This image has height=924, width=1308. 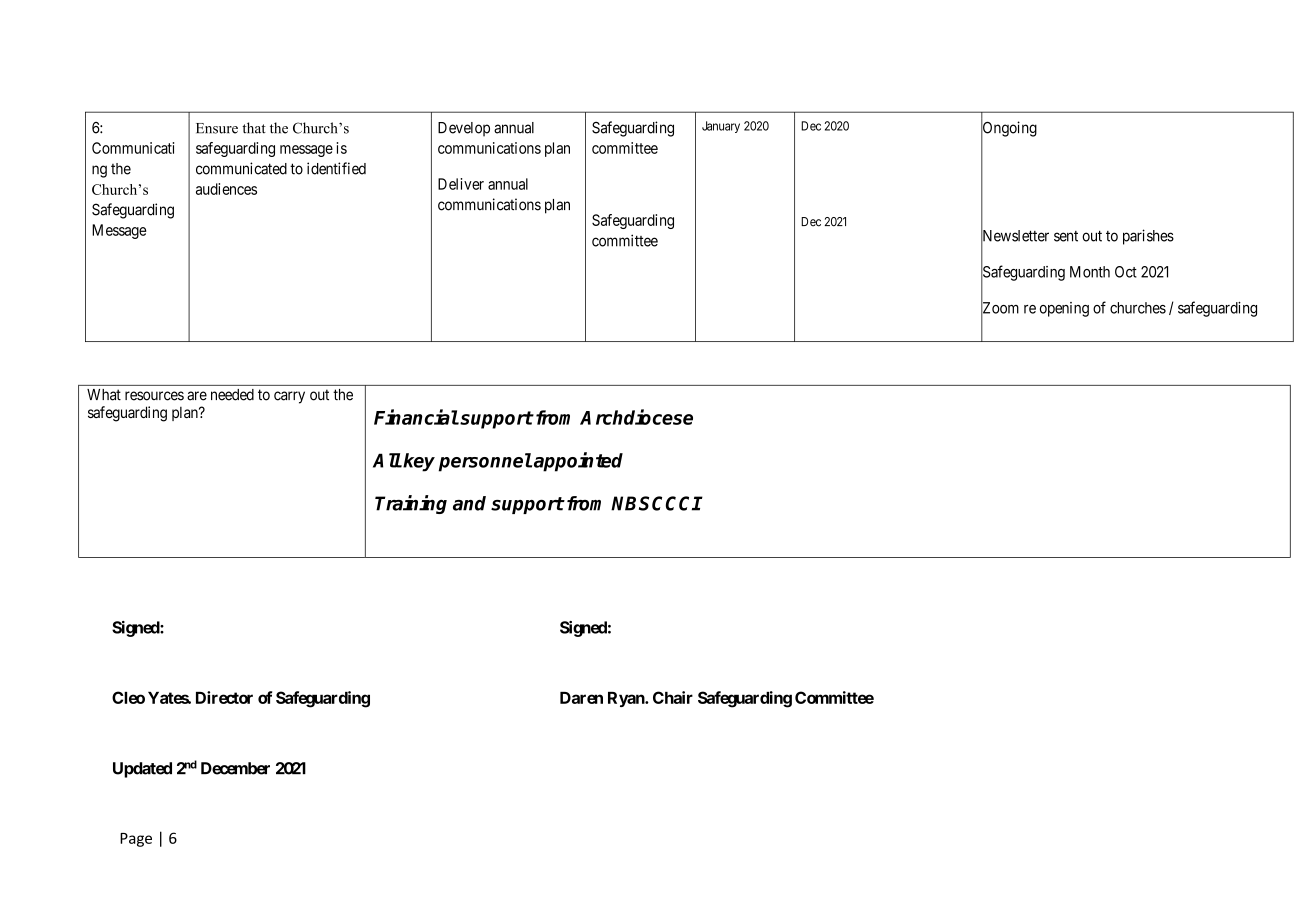 What do you see at coordinates (224, 697) in the image?
I see `Director` at bounding box center [224, 697].
